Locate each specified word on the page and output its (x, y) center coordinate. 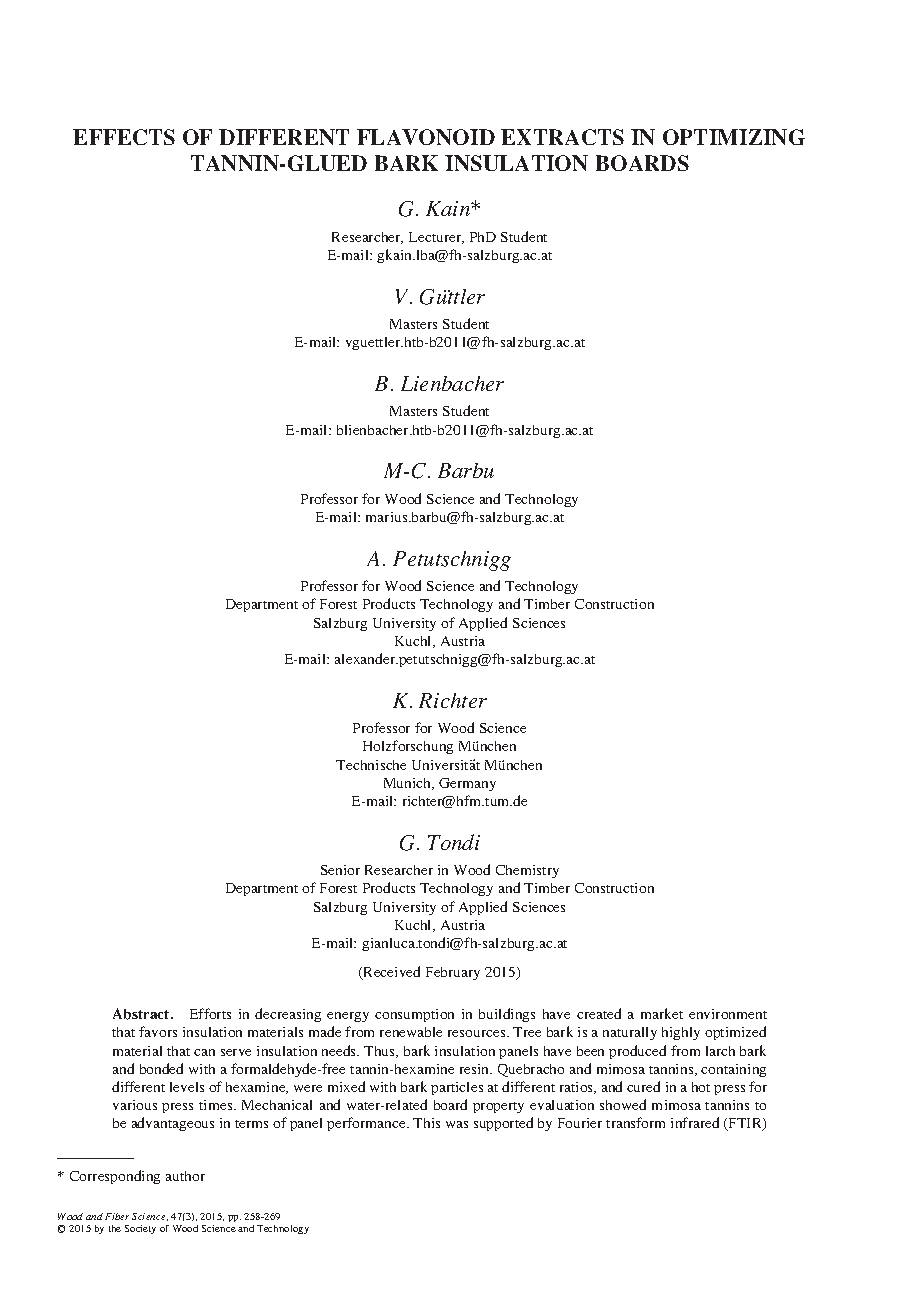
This (426, 1123)
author (185, 1176)
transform (635, 1122)
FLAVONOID (426, 137)
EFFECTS (124, 137)
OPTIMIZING (734, 137)
